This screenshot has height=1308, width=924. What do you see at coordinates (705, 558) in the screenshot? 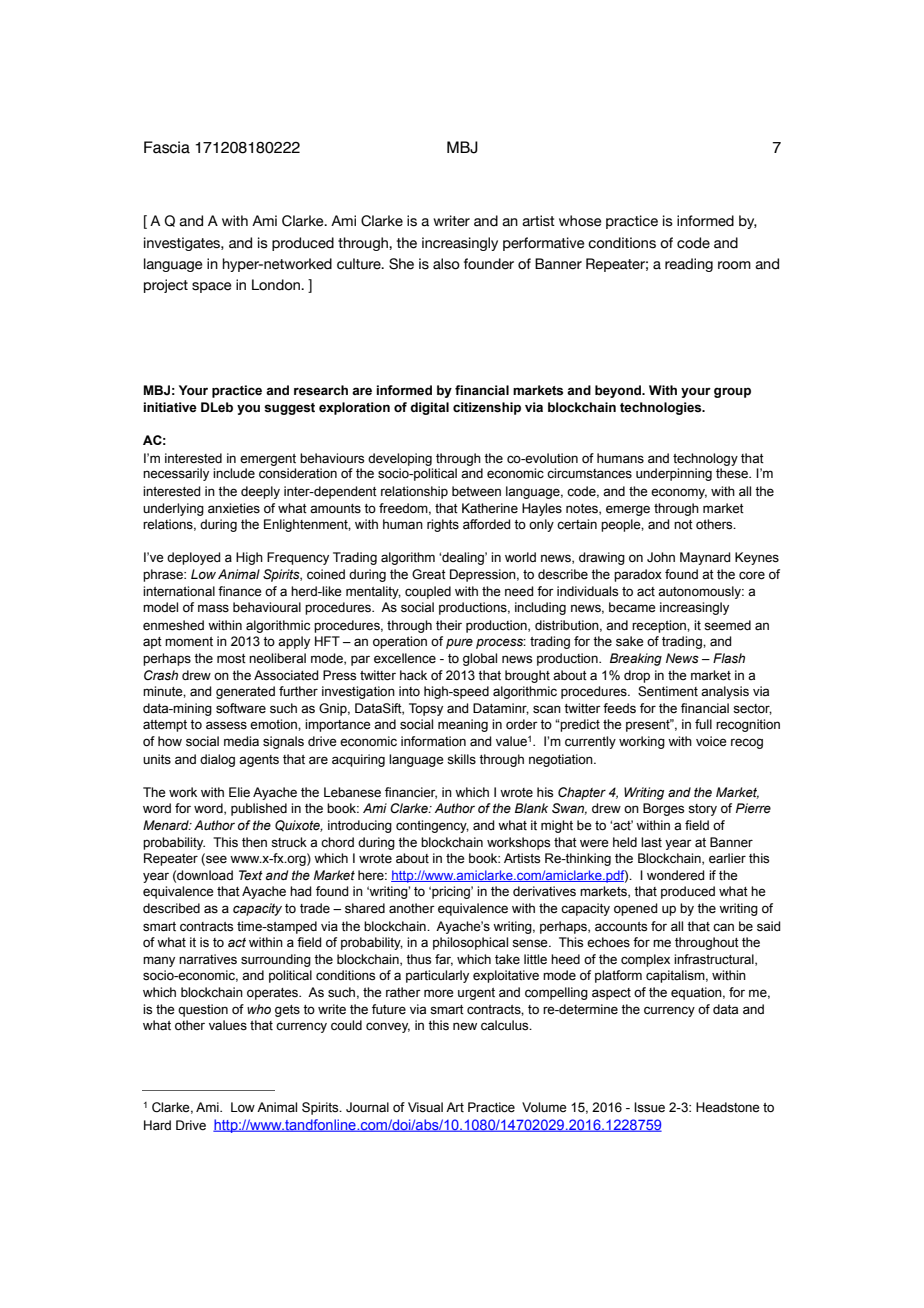
I see `Maynard` at bounding box center [705, 558].
